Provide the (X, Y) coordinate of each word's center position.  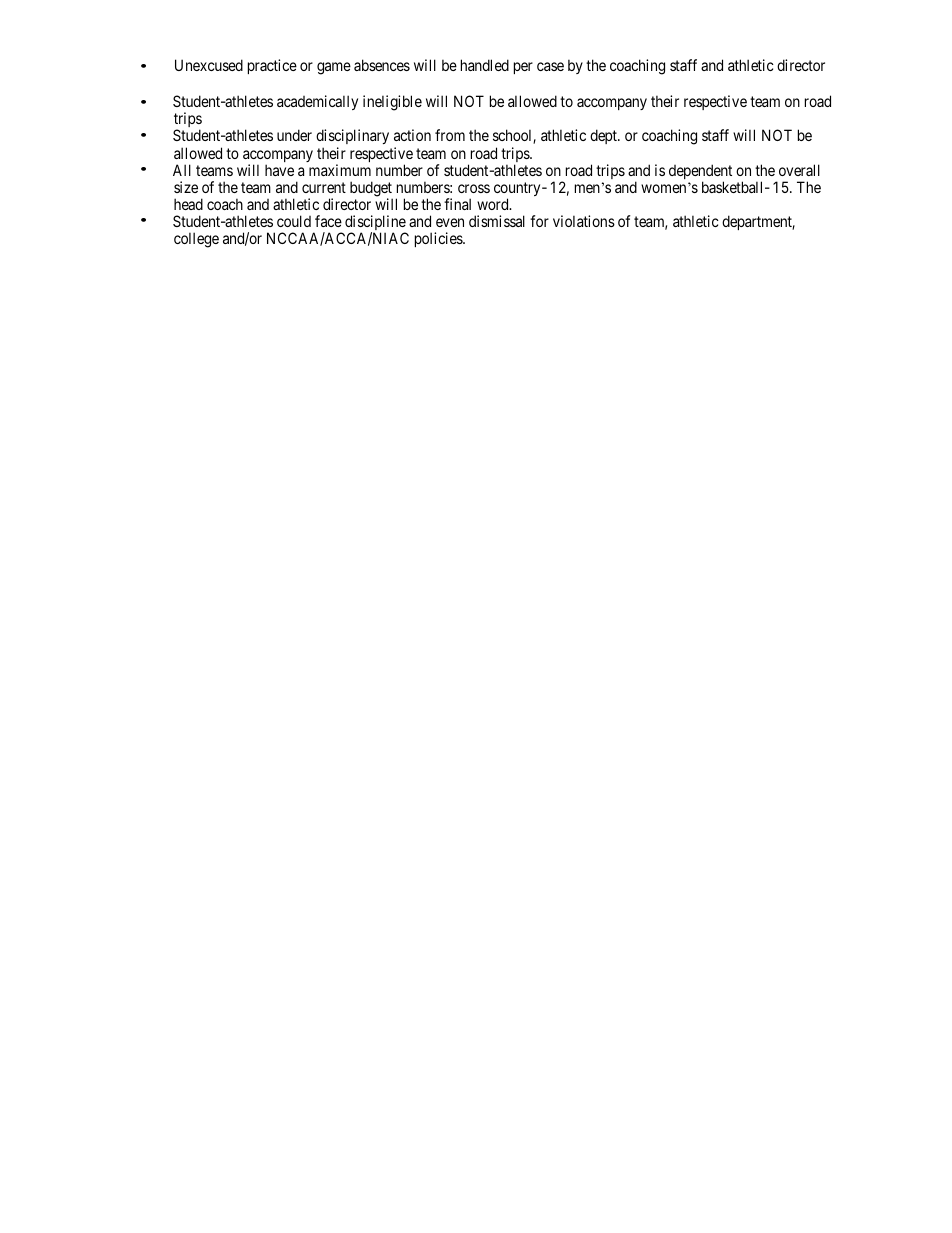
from (450, 135)
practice (272, 66)
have (279, 170)
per (523, 68)
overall (799, 170)
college (196, 240)
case (550, 66)
